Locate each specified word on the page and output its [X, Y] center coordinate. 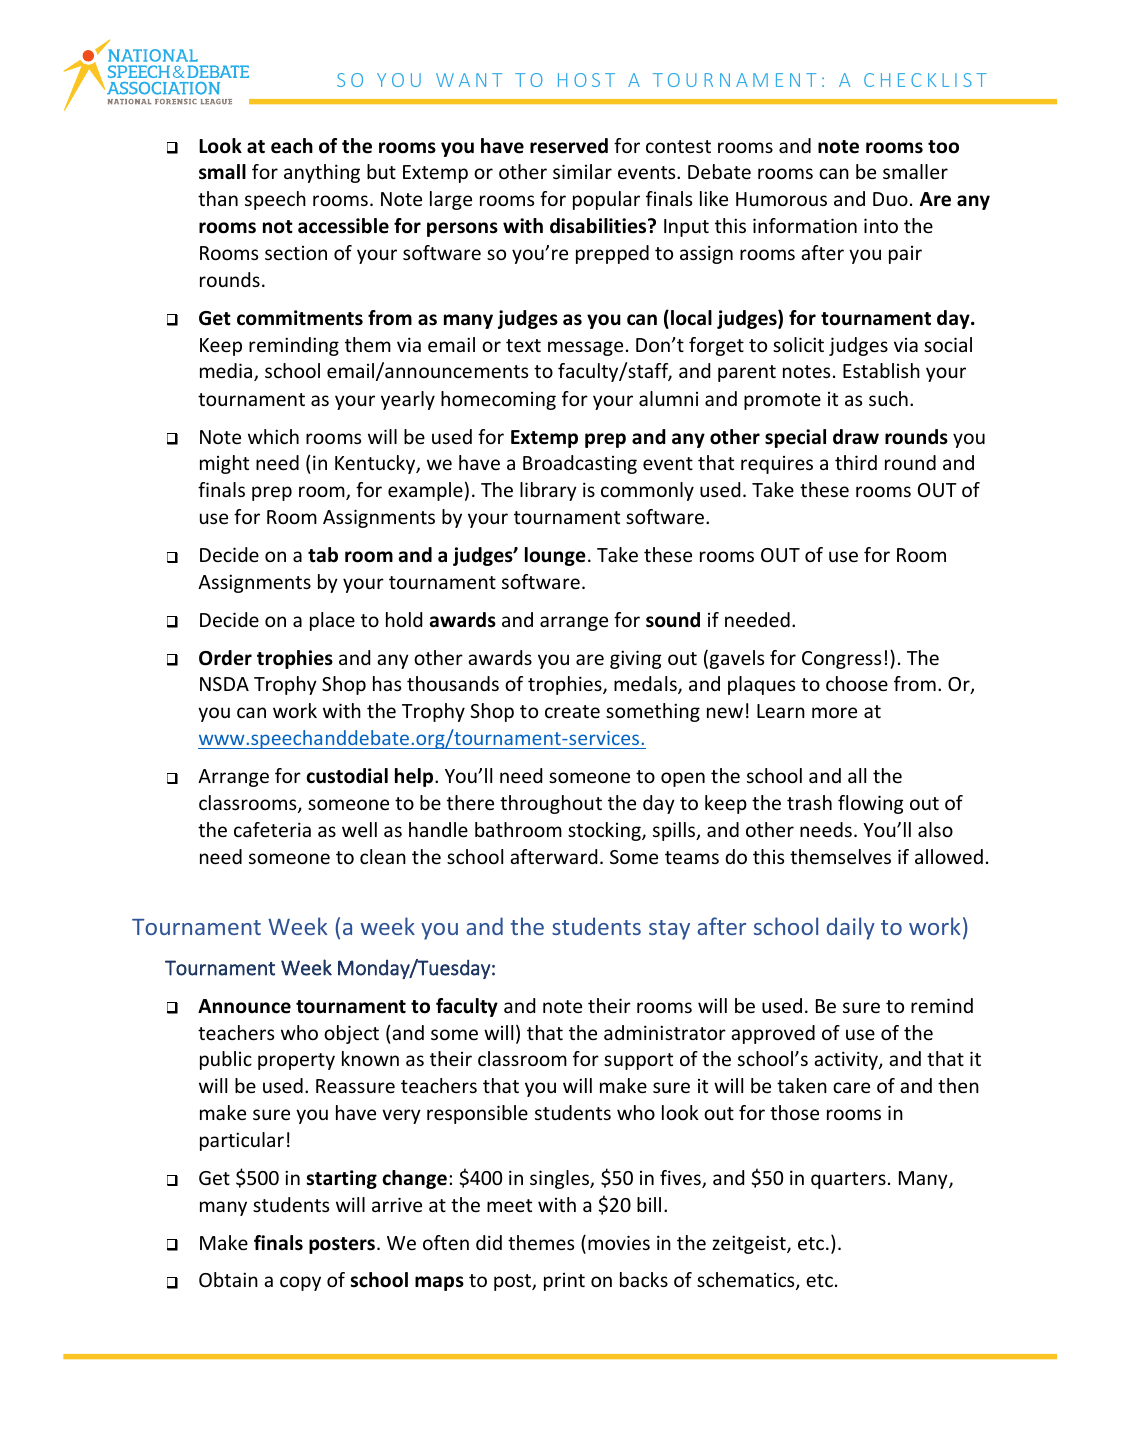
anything [322, 173]
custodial [347, 776]
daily [851, 928]
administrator [665, 1032]
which [273, 436]
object [351, 1034]
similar [582, 171]
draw [856, 437]
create [572, 711]
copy [300, 1283]
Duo [890, 199]
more [834, 712]
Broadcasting [580, 464]
